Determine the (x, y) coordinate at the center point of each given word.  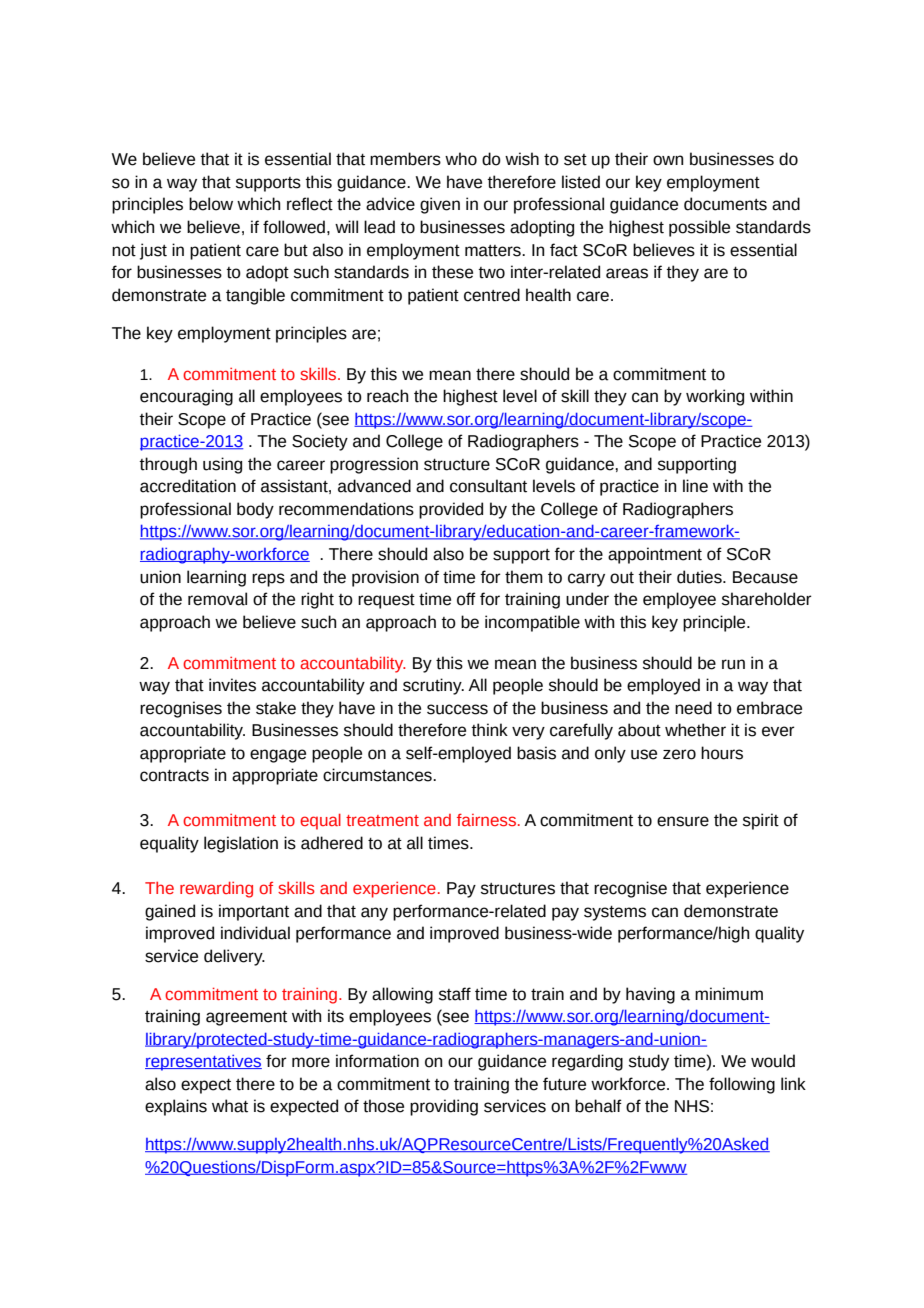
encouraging (186, 397)
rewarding (216, 889)
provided (451, 510)
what (230, 1106)
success (457, 709)
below (211, 204)
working (715, 397)
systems (615, 913)
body (255, 510)
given (440, 205)
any (374, 914)
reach (387, 396)
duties (700, 577)
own (668, 160)
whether (695, 730)
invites (232, 685)
